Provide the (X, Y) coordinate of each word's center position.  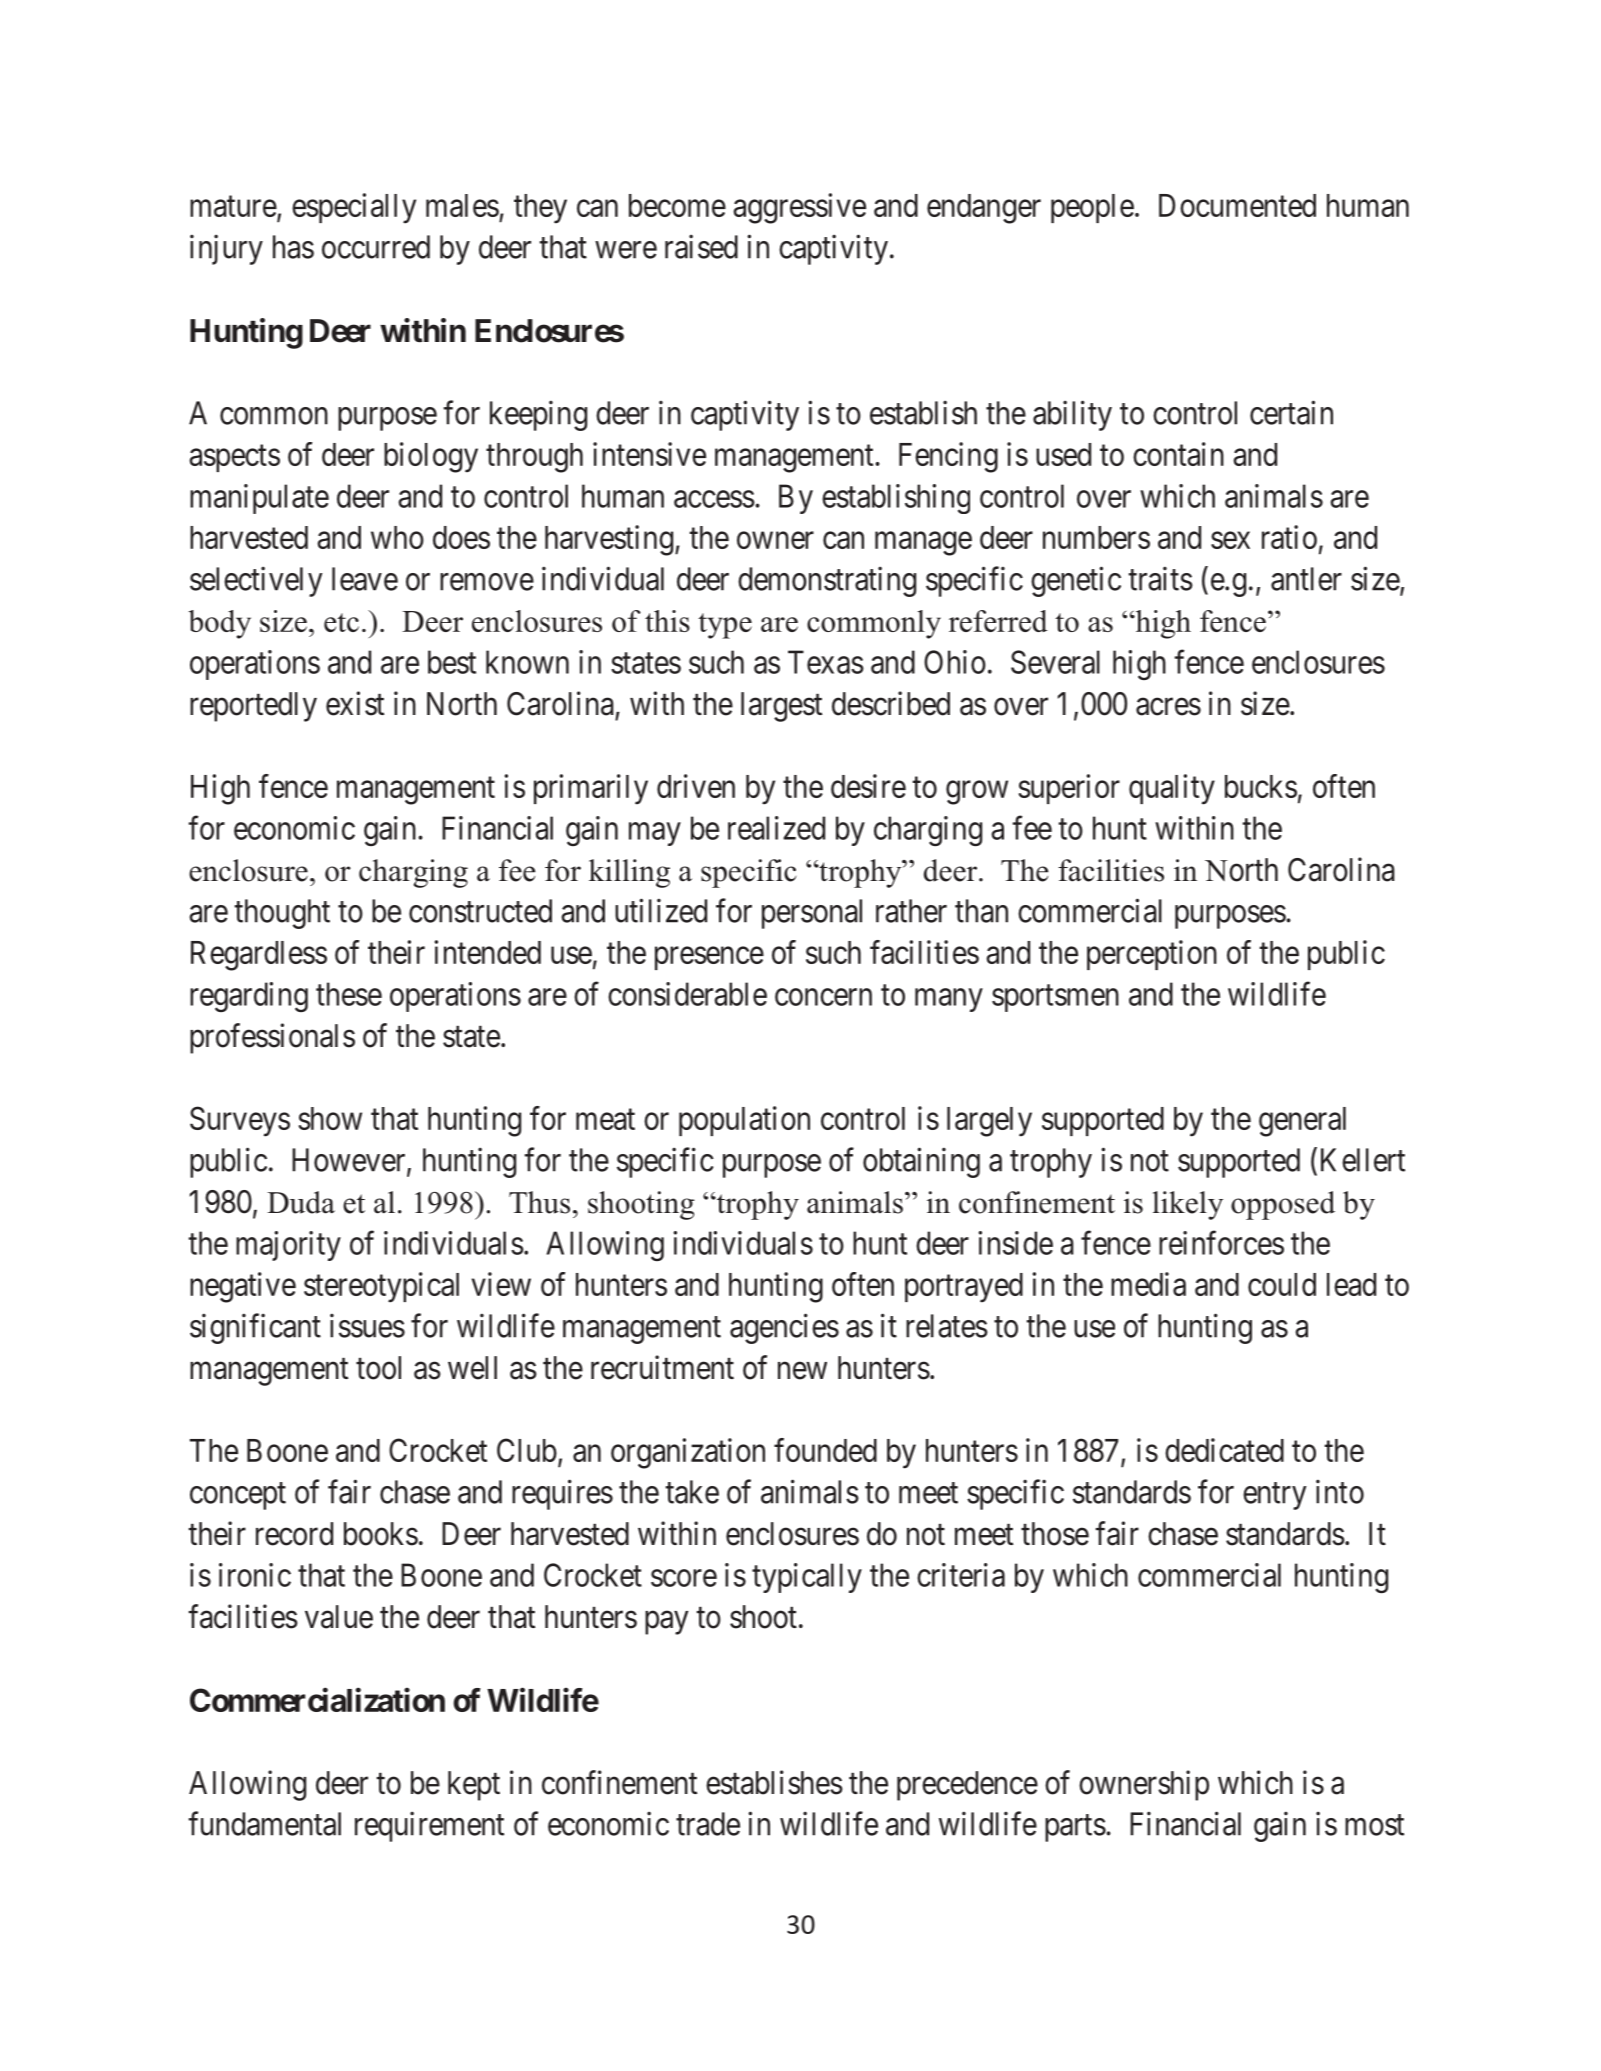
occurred (376, 247)
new (802, 1371)
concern (823, 997)
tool (378, 1368)
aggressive (799, 208)
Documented (1237, 205)
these (349, 994)
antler (1306, 579)
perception (1152, 955)
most (1374, 1825)
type (725, 626)
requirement (429, 1826)
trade (708, 1824)
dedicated (1224, 1450)
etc (341, 622)
